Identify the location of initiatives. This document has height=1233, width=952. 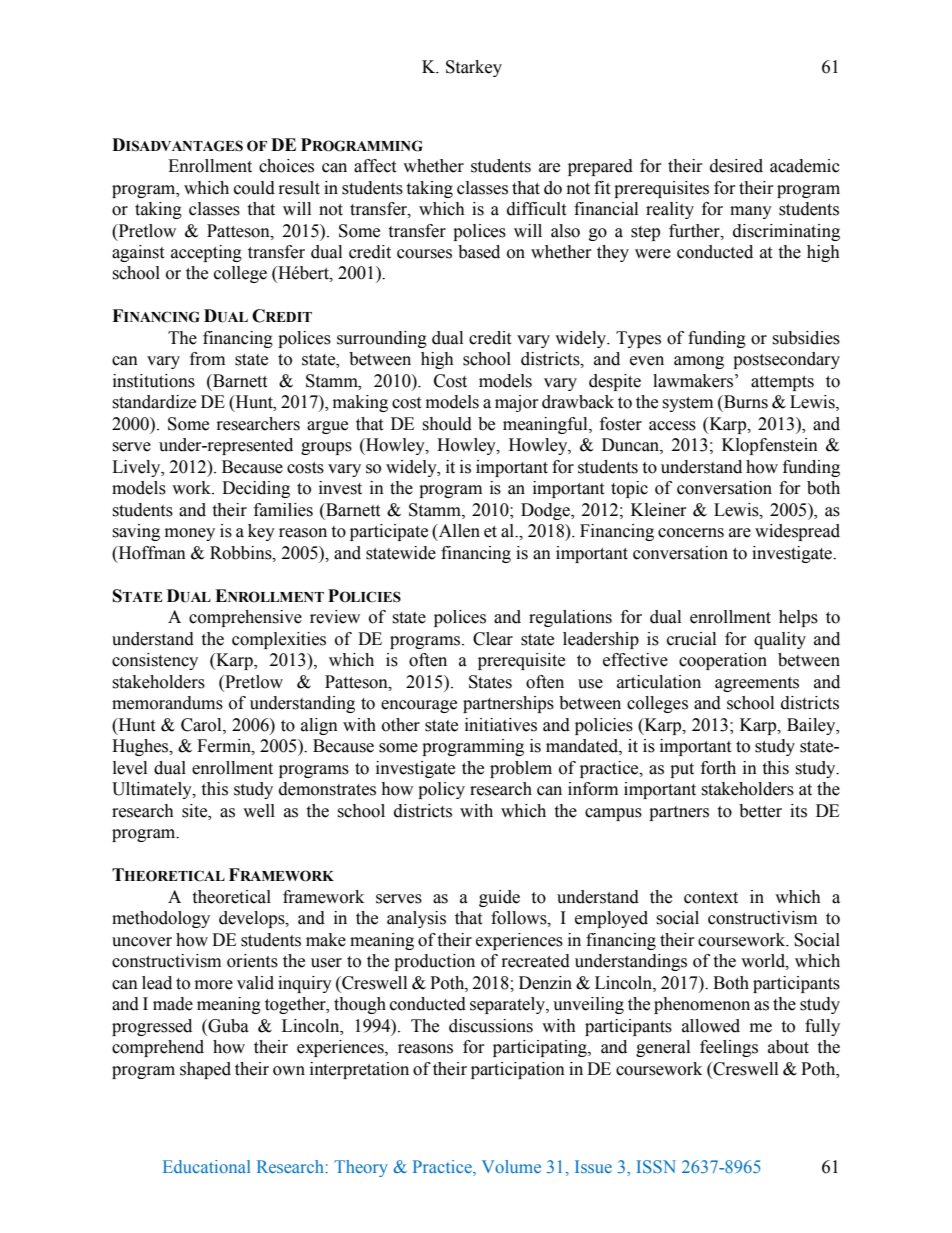
(501, 725).
